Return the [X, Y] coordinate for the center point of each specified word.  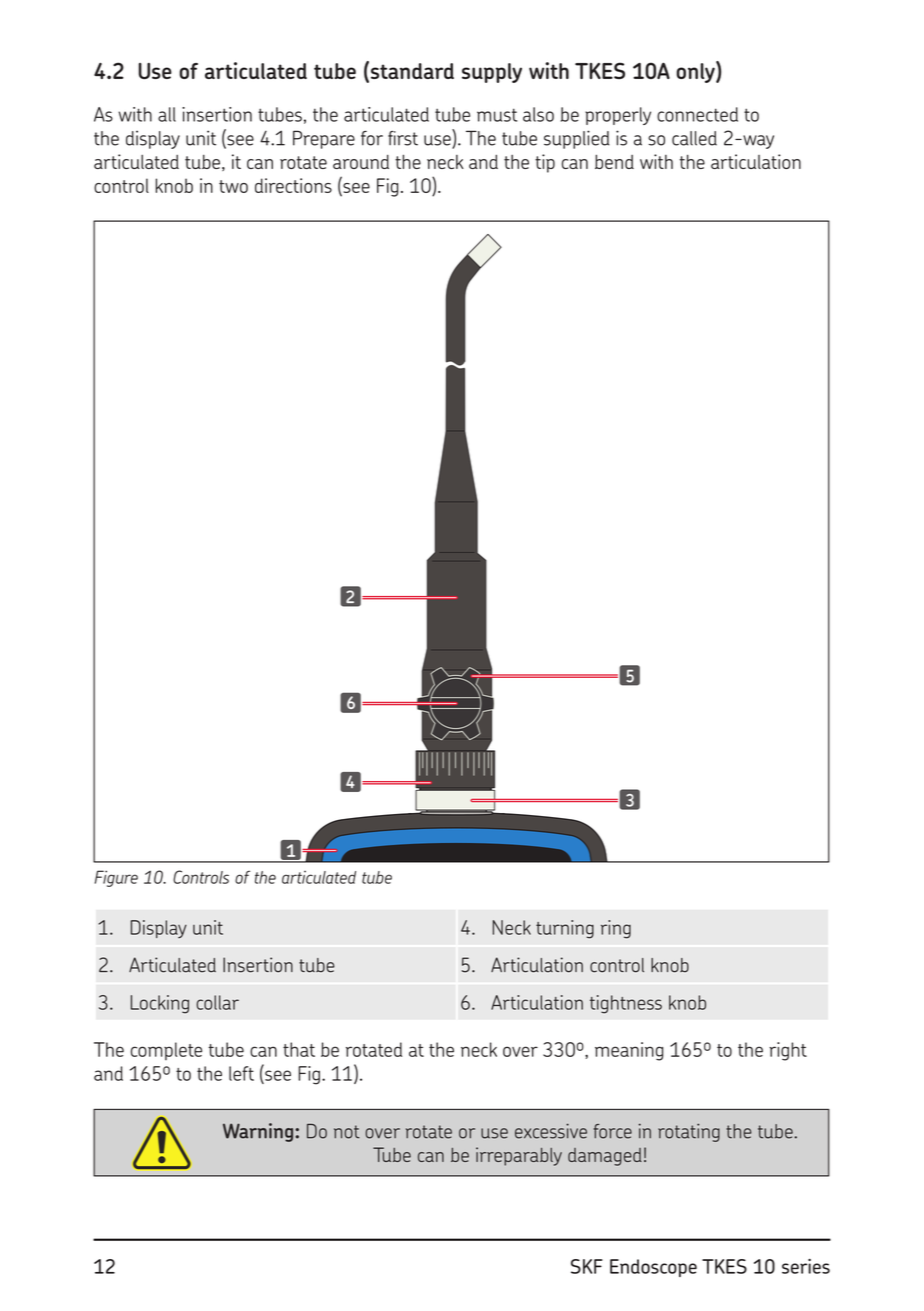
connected [697, 114]
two [233, 186]
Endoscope [653, 1268]
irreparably [519, 1156]
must [497, 115]
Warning [259, 1132]
